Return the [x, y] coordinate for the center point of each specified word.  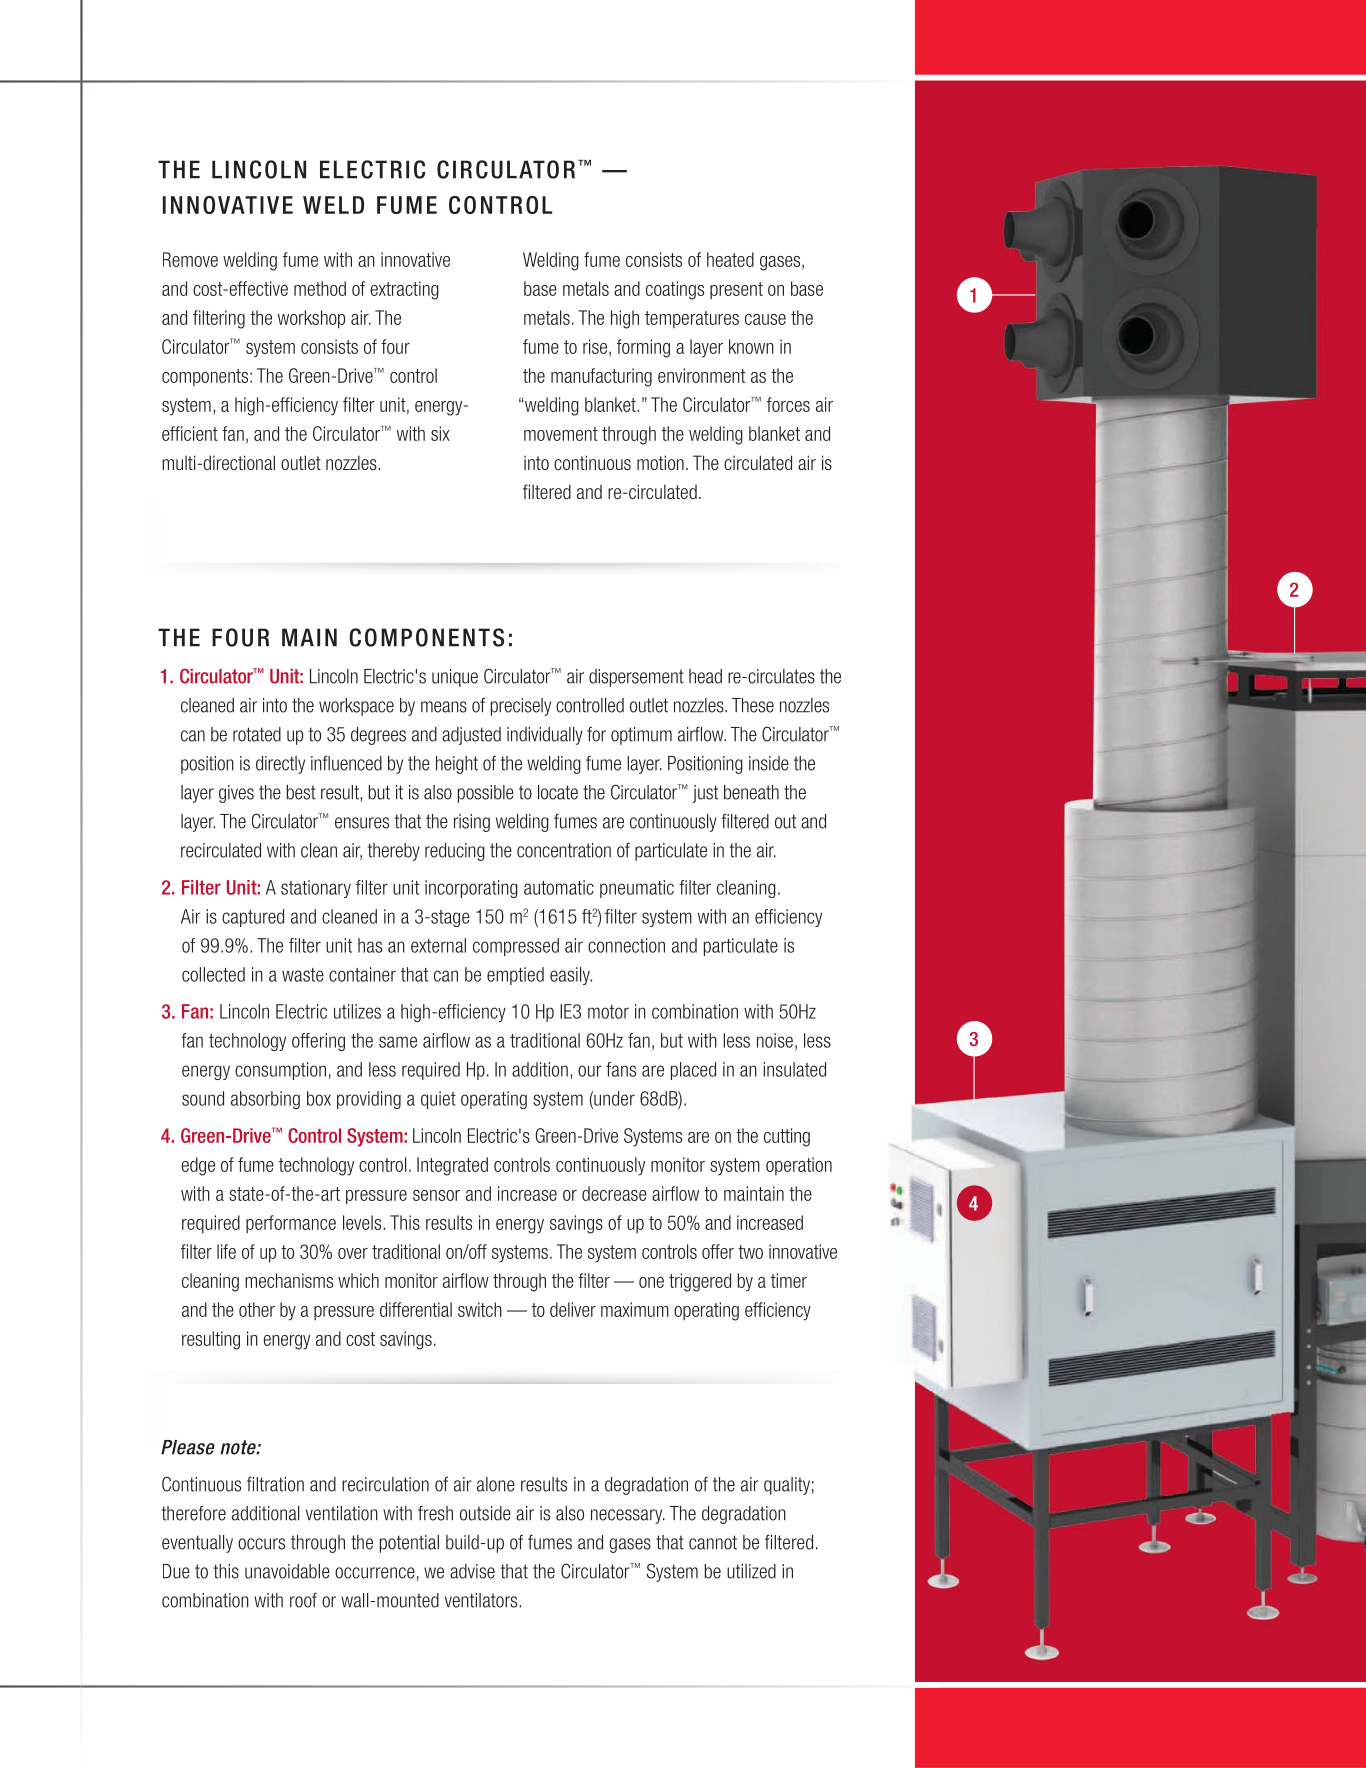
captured [253, 918]
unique [455, 678]
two [750, 1252]
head [705, 676]
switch [480, 1309]
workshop [311, 319]
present [736, 290]
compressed [516, 947]
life [226, 1251]
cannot [713, 1542]
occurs [261, 1544]
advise [472, 1571]
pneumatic [637, 889]
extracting [404, 290]
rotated [257, 734]
